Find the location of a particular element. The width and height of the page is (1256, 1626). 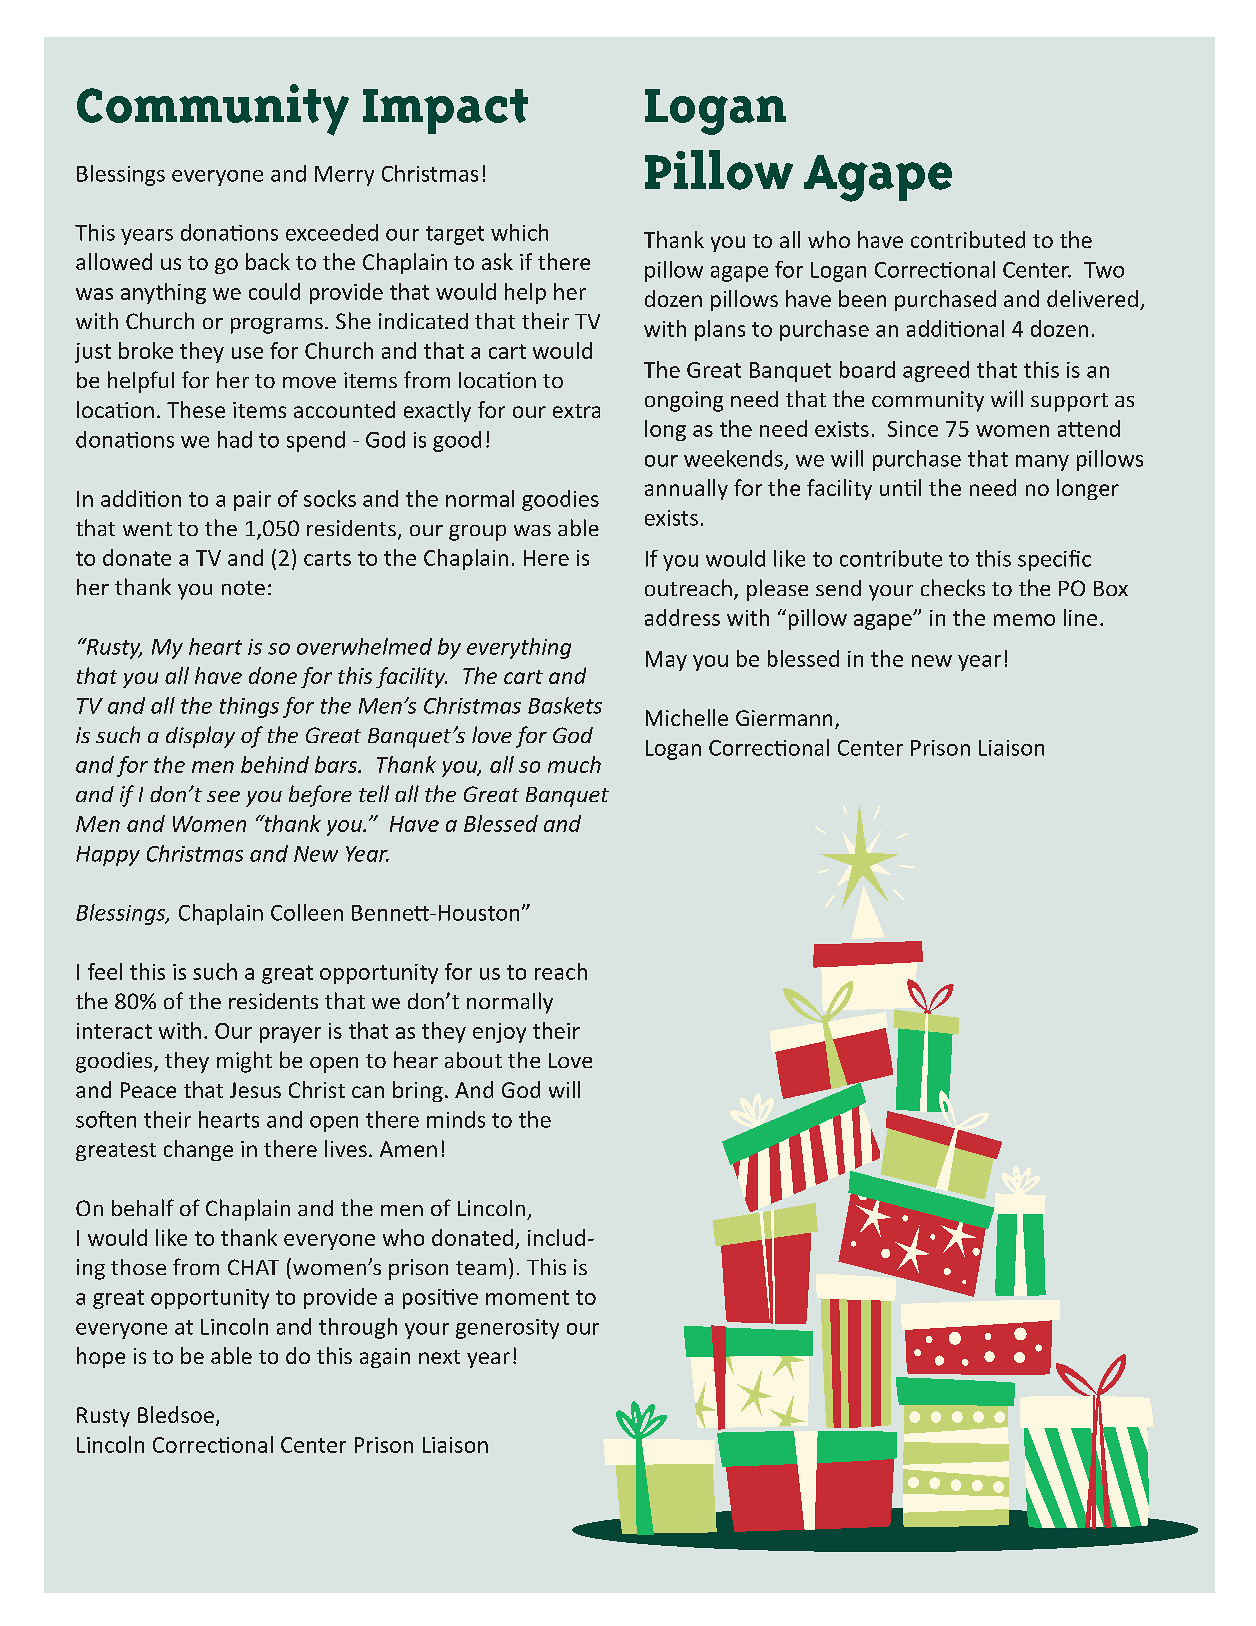

generosity is located at coordinates (507, 1329).
